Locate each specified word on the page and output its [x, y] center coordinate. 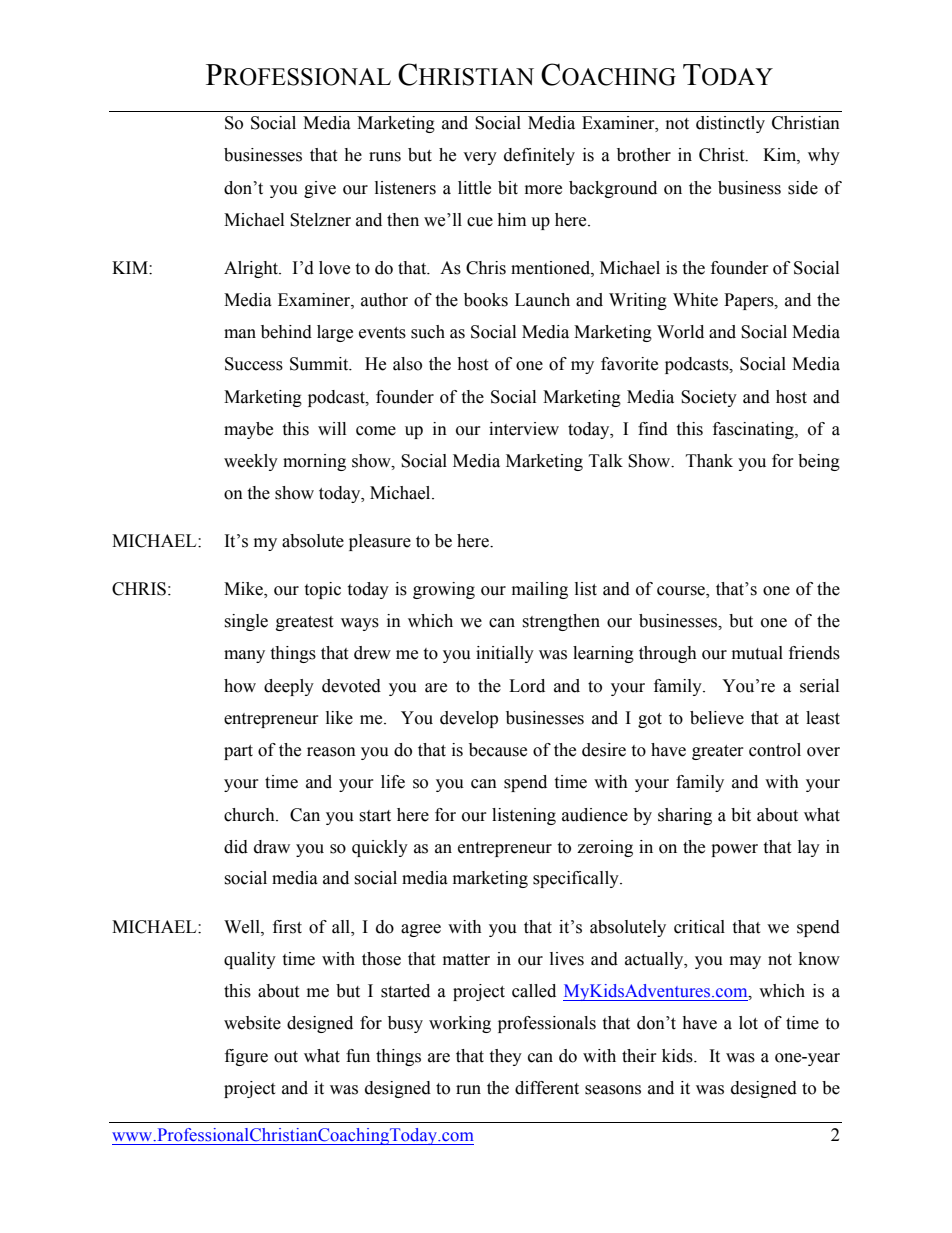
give [320, 189]
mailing [540, 590]
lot [748, 1023]
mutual [757, 653]
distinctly [730, 124]
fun [358, 1056]
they [505, 1057]
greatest [304, 623]
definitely [539, 156]
